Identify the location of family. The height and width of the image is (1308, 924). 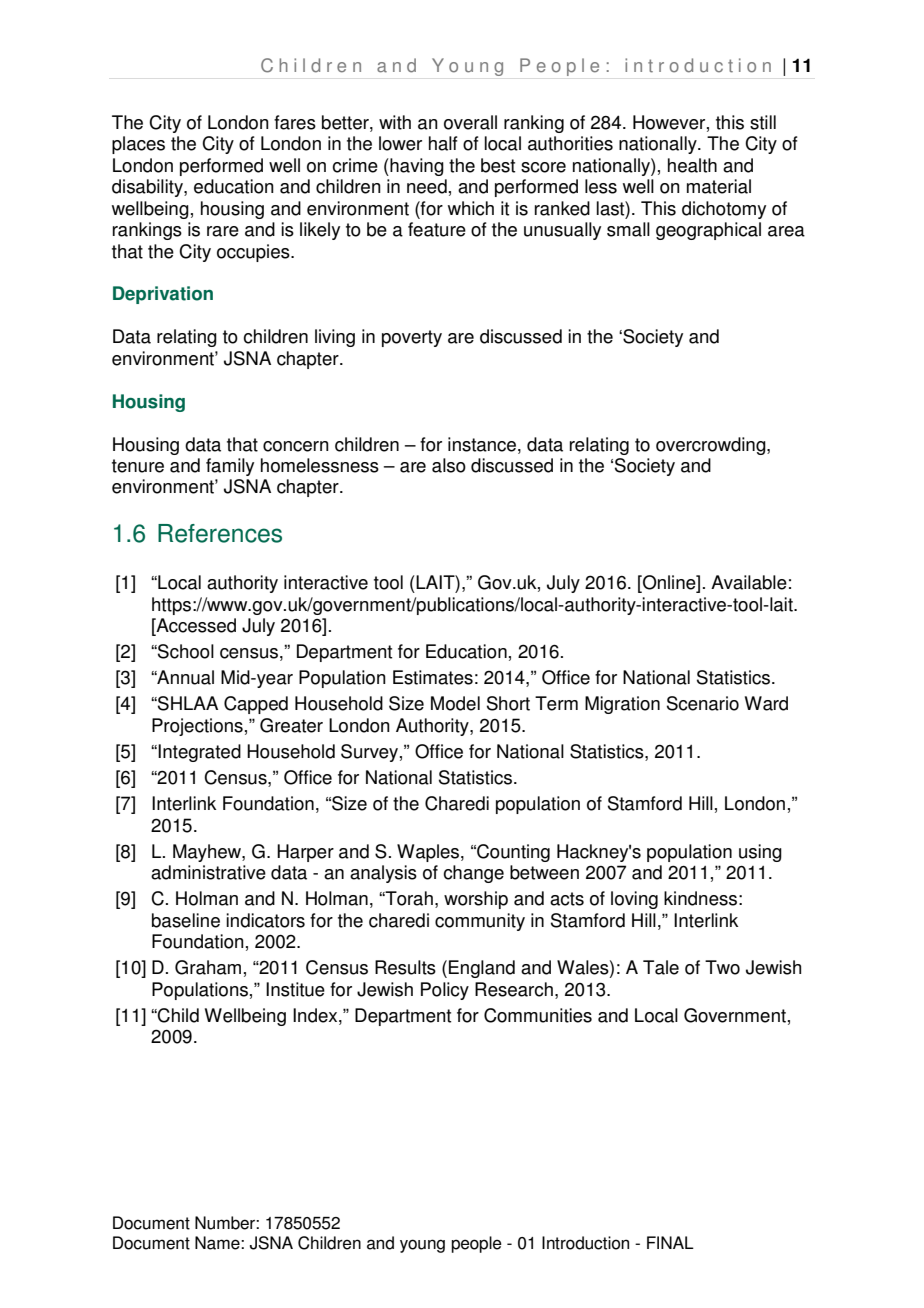
(230, 467).
